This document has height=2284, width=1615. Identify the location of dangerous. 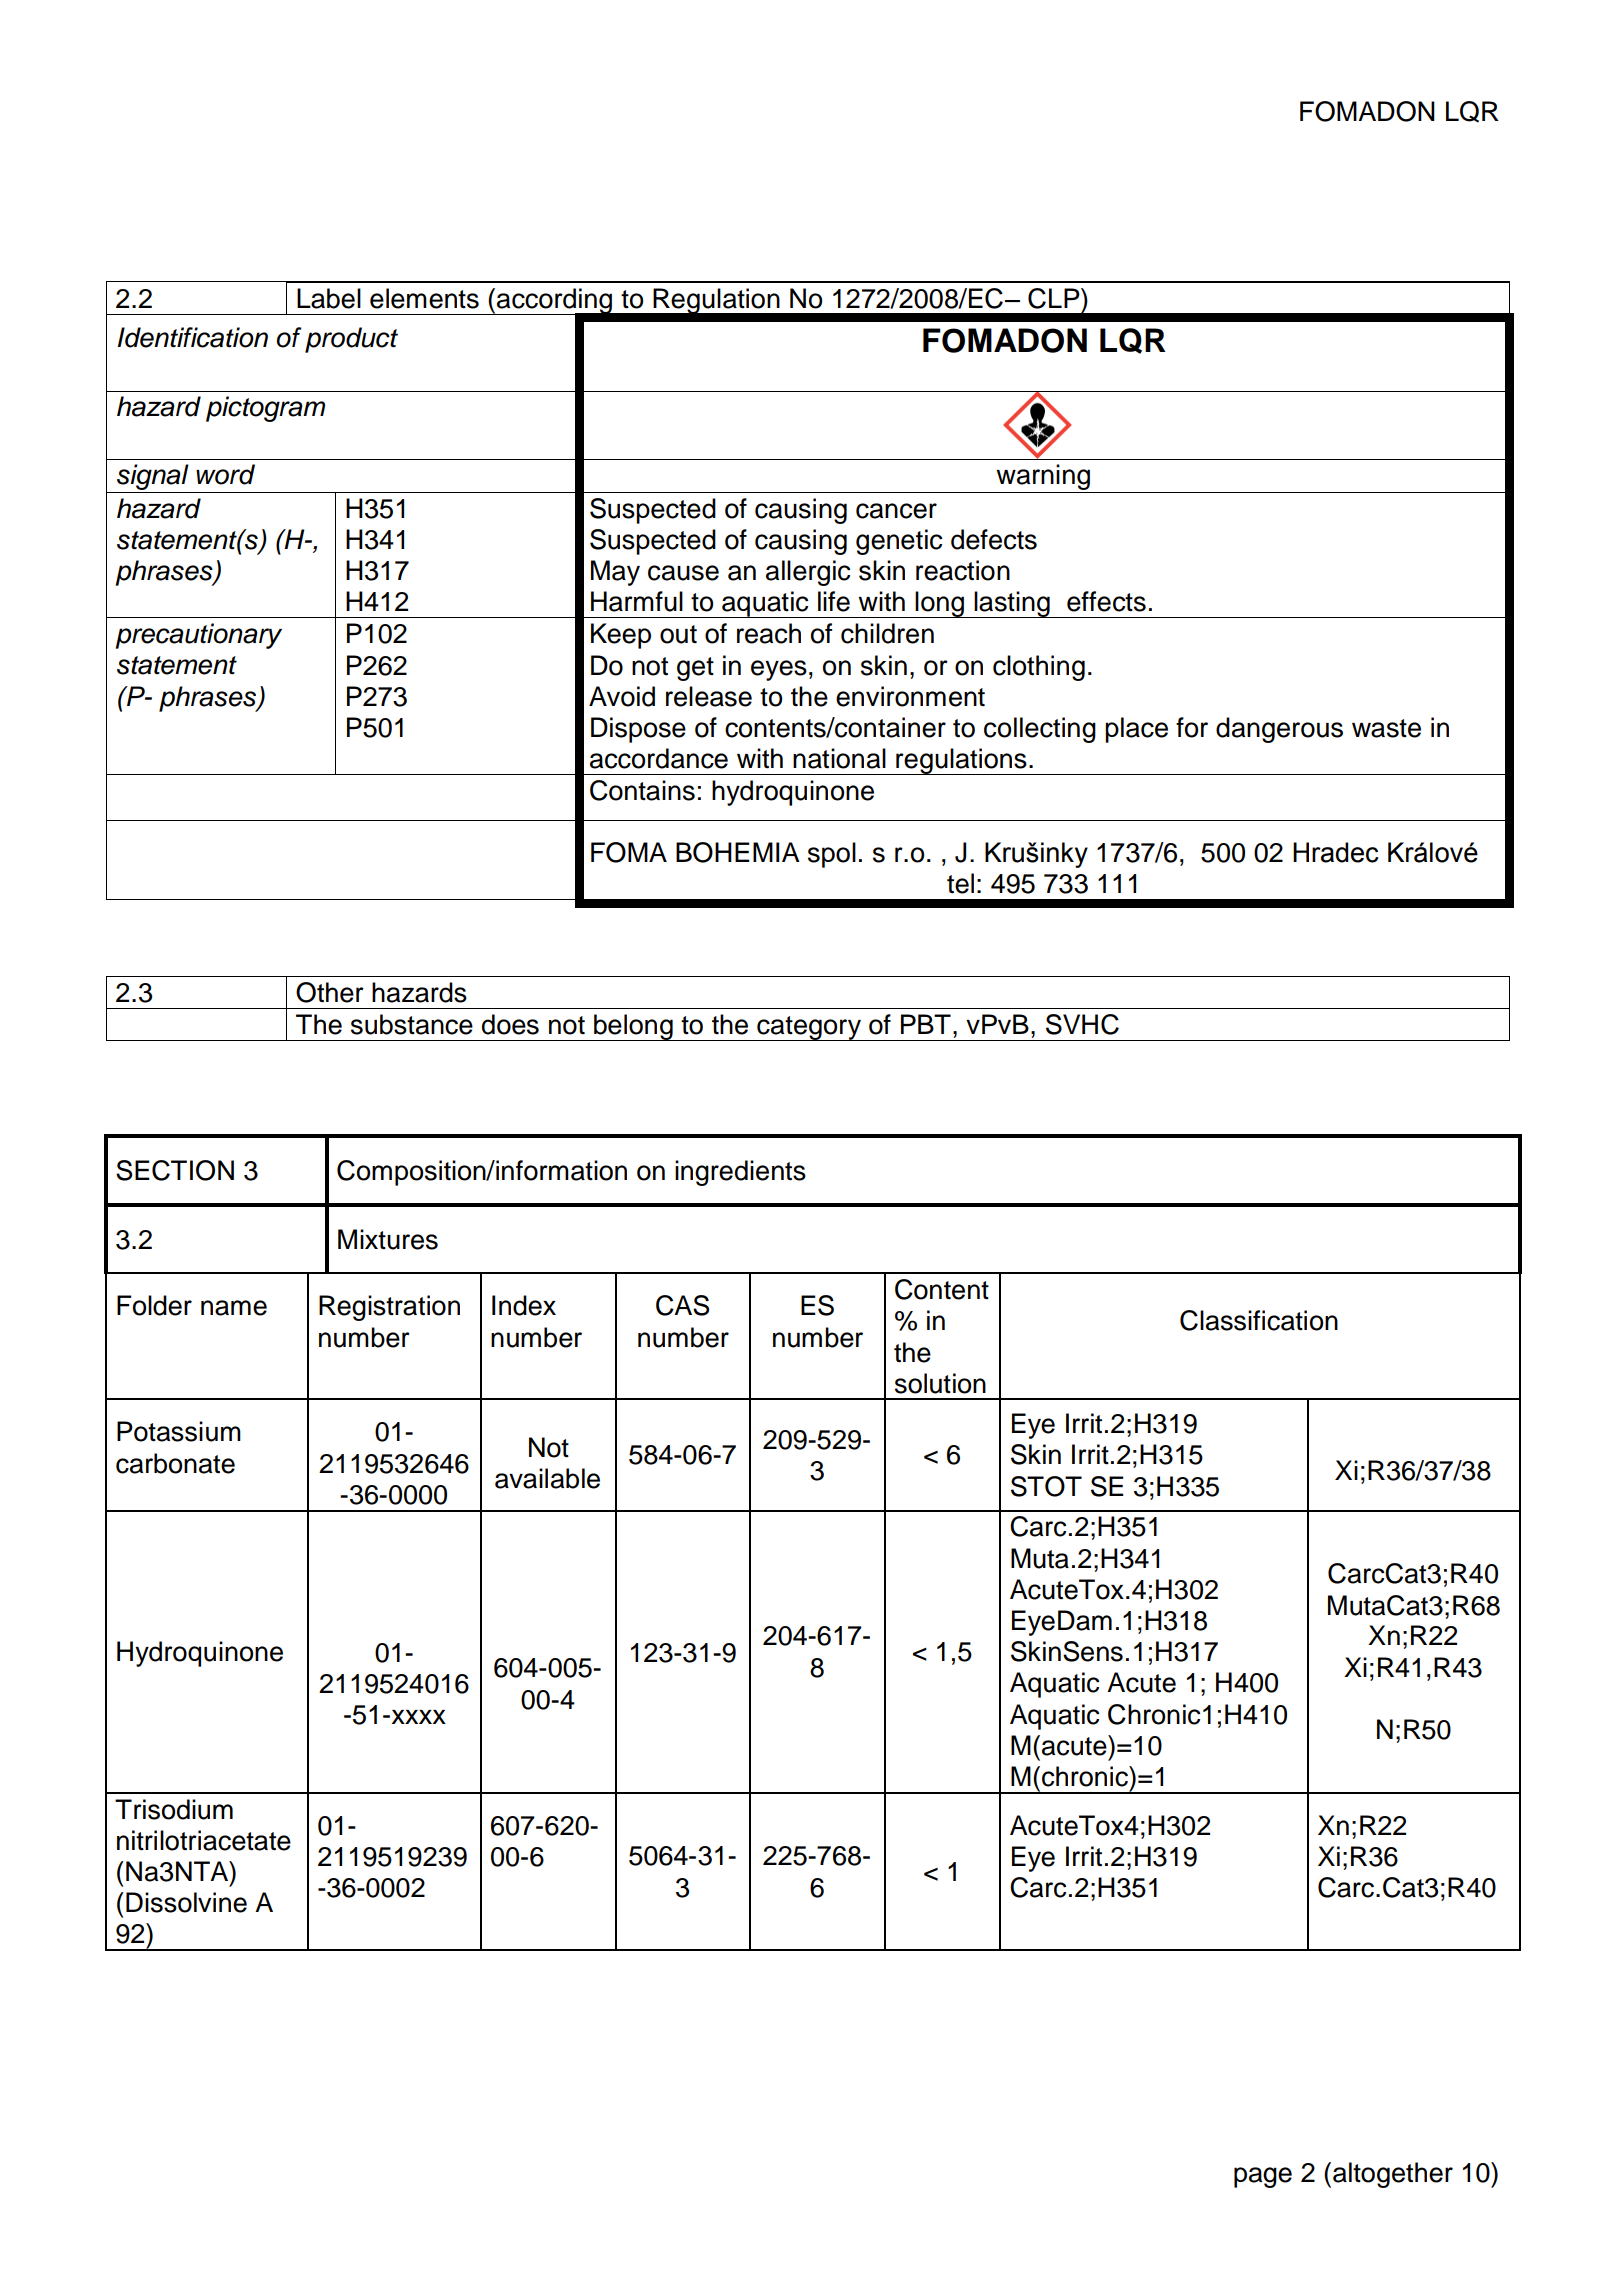
(1279, 730).
